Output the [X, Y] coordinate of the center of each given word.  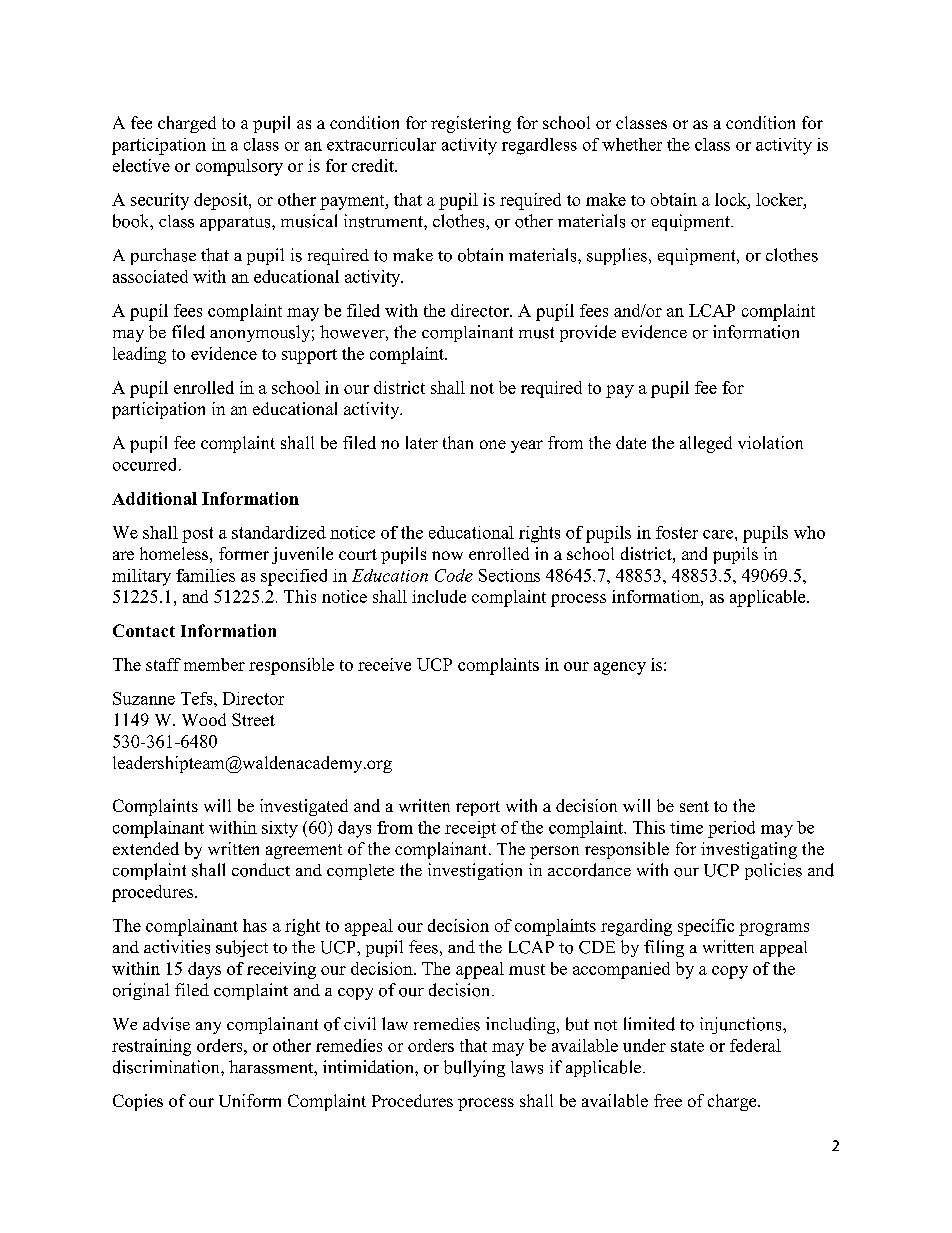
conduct [261, 870]
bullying [474, 1068]
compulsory [239, 167]
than [458, 442]
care [719, 534]
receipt [470, 829]
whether [632, 144]
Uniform [250, 1100]
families [205, 575]
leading [139, 355]
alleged [706, 444]
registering [471, 124]
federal [755, 1045]
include [439, 596]
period [731, 829]
